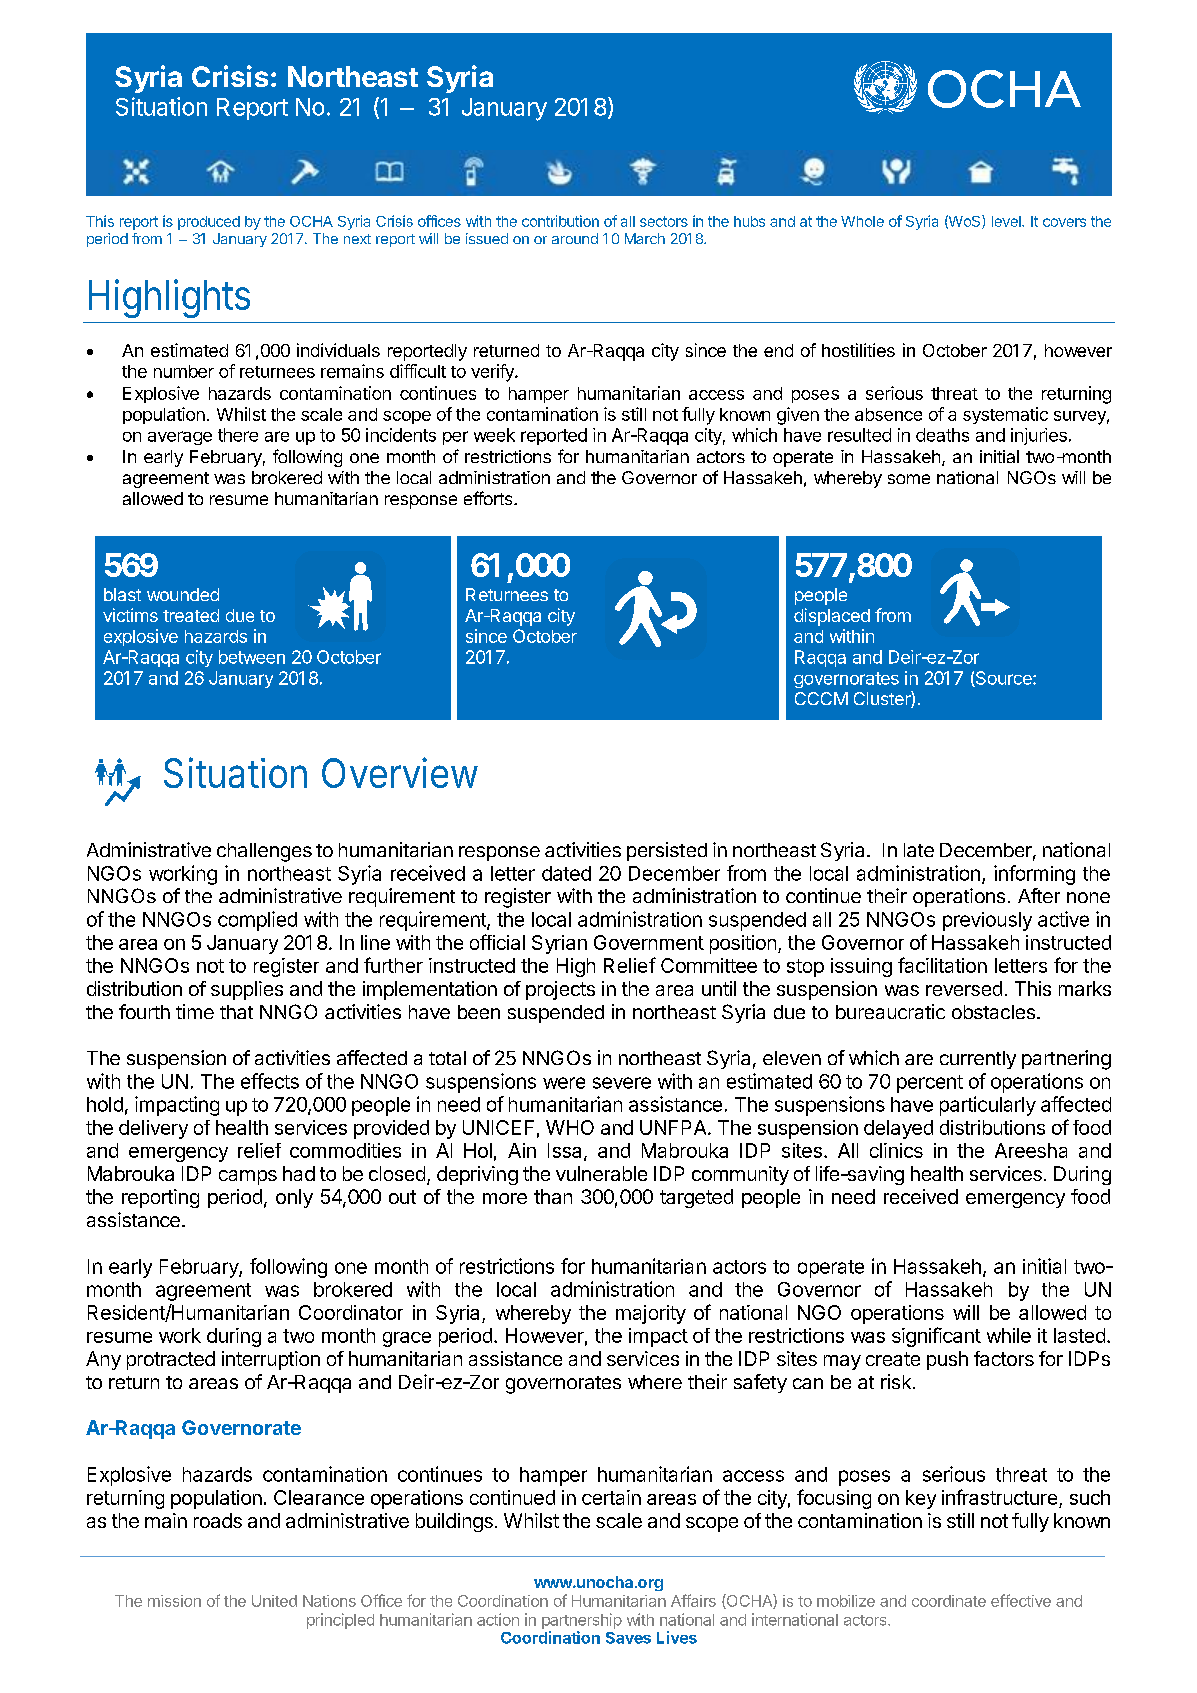  I want to click on around, so click(575, 238).
